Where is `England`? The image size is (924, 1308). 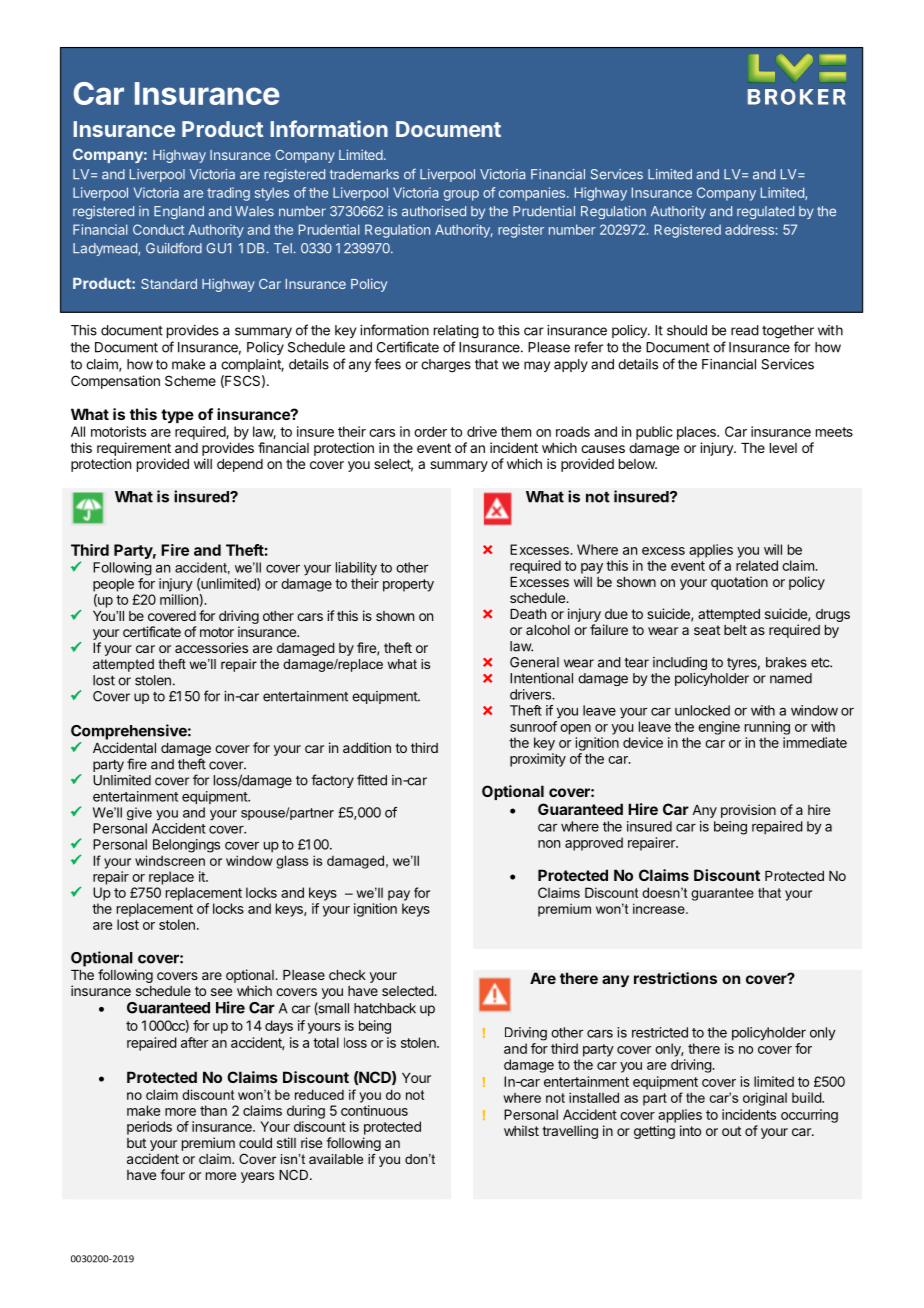
England is located at coordinates (179, 212).
